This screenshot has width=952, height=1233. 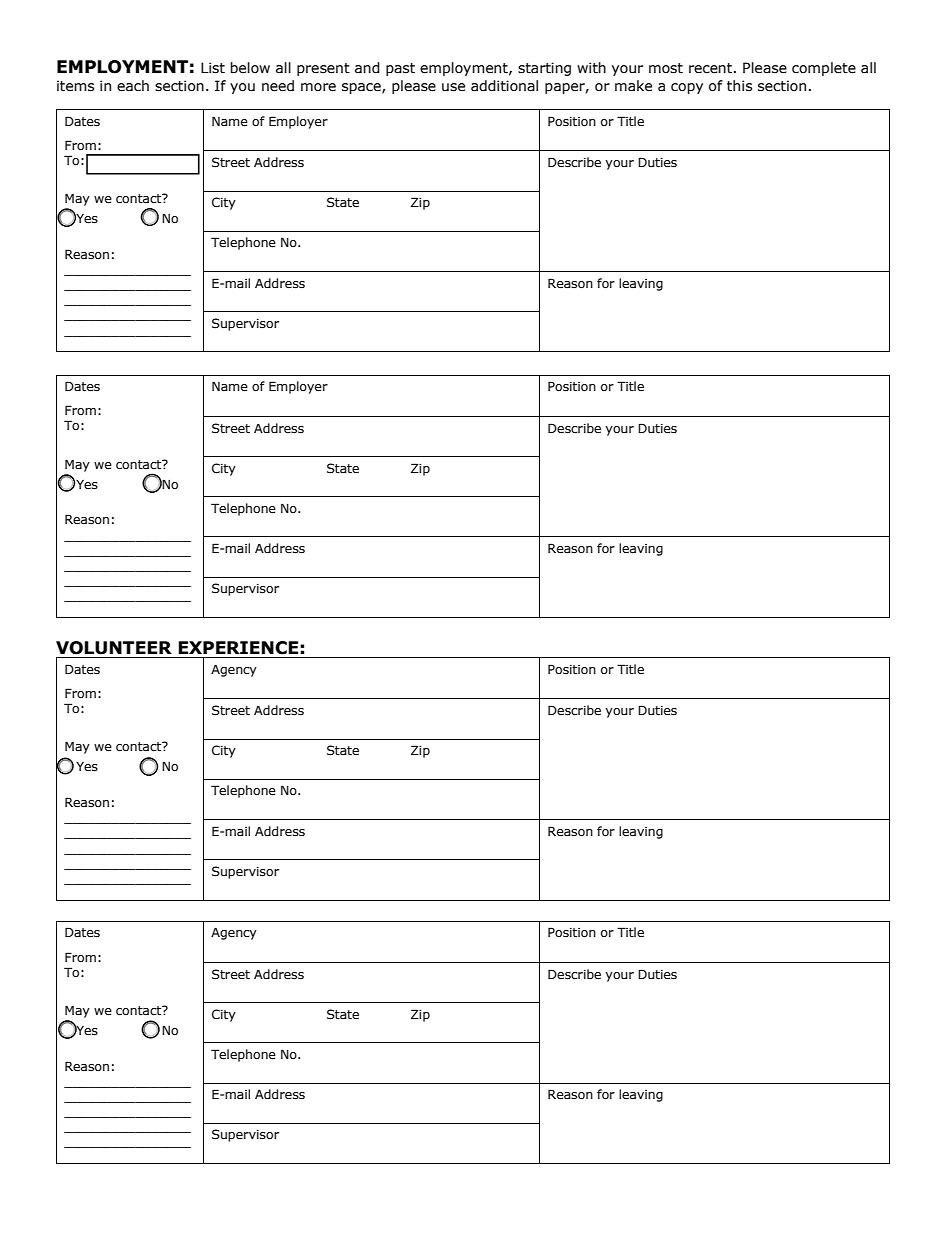 I want to click on each, so click(x=133, y=86).
